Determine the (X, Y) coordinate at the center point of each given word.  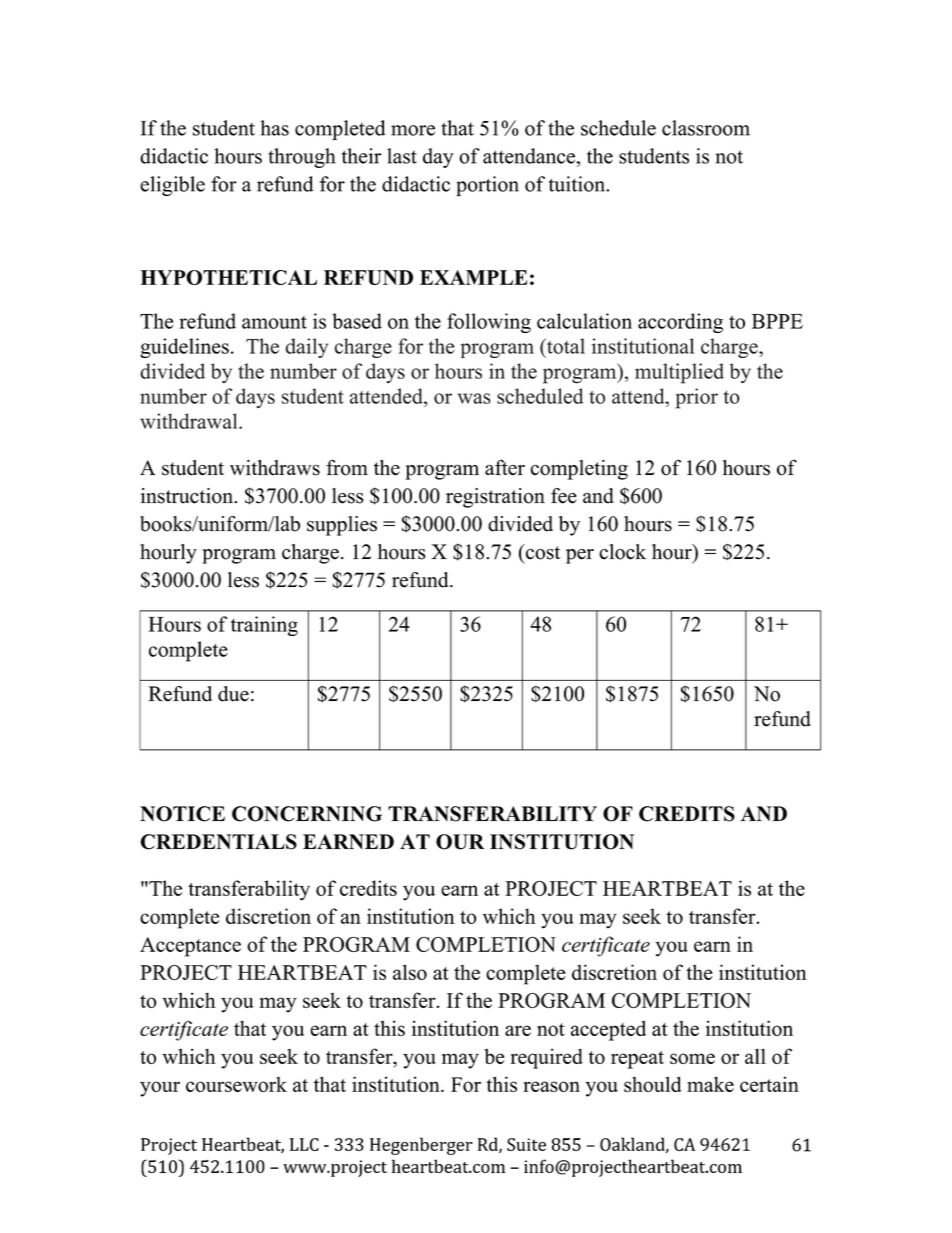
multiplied (679, 373)
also (410, 972)
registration (495, 498)
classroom (706, 128)
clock (622, 552)
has (274, 128)
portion (487, 186)
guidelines (184, 348)
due (233, 694)
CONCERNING (307, 814)
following (489, 323)
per (580, 556)
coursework (236, 1084)
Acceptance (190, 947)
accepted (608, 1030)
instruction (188, 496)
